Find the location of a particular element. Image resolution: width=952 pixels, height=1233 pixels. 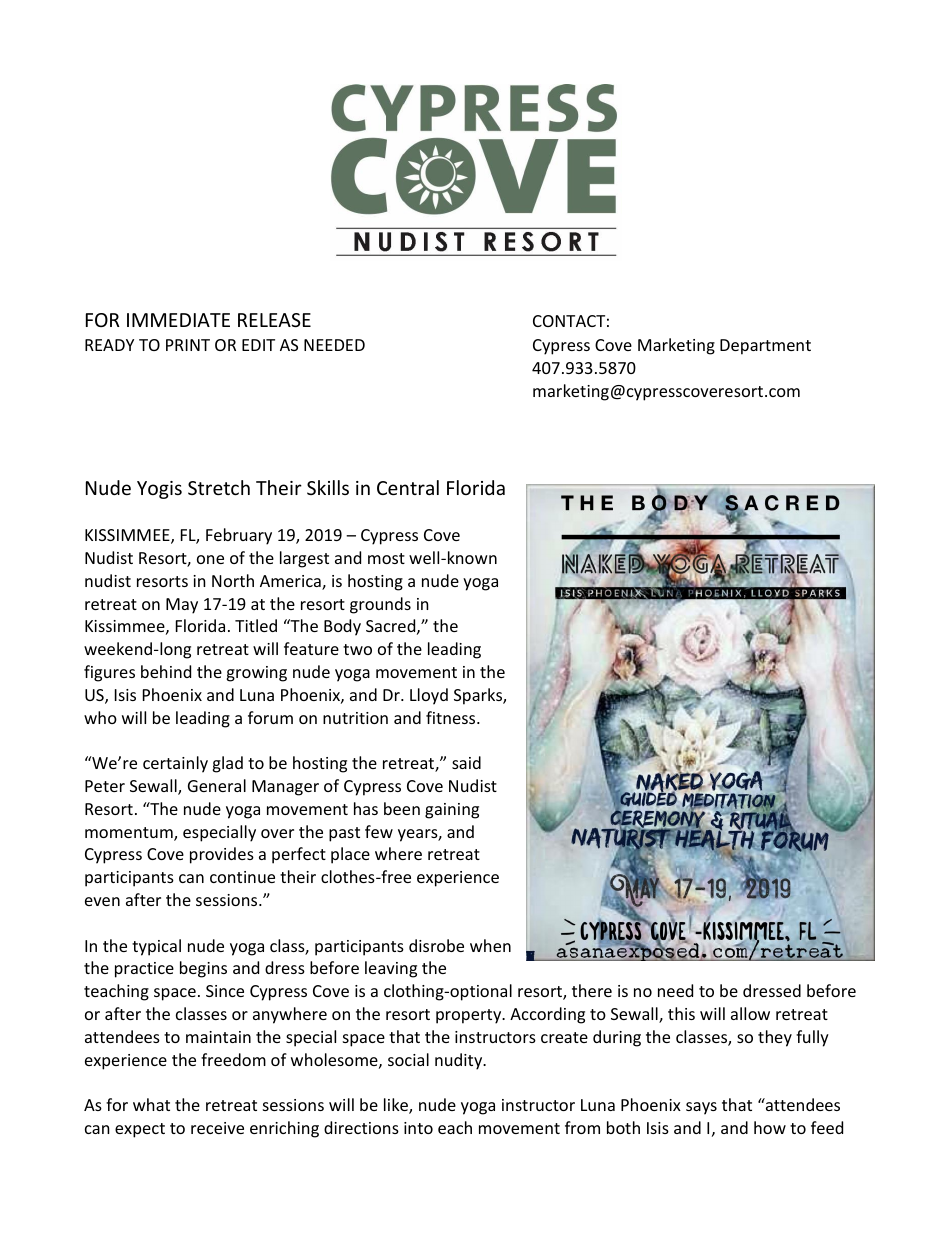

allow is located at coordinates (750, 1013).
